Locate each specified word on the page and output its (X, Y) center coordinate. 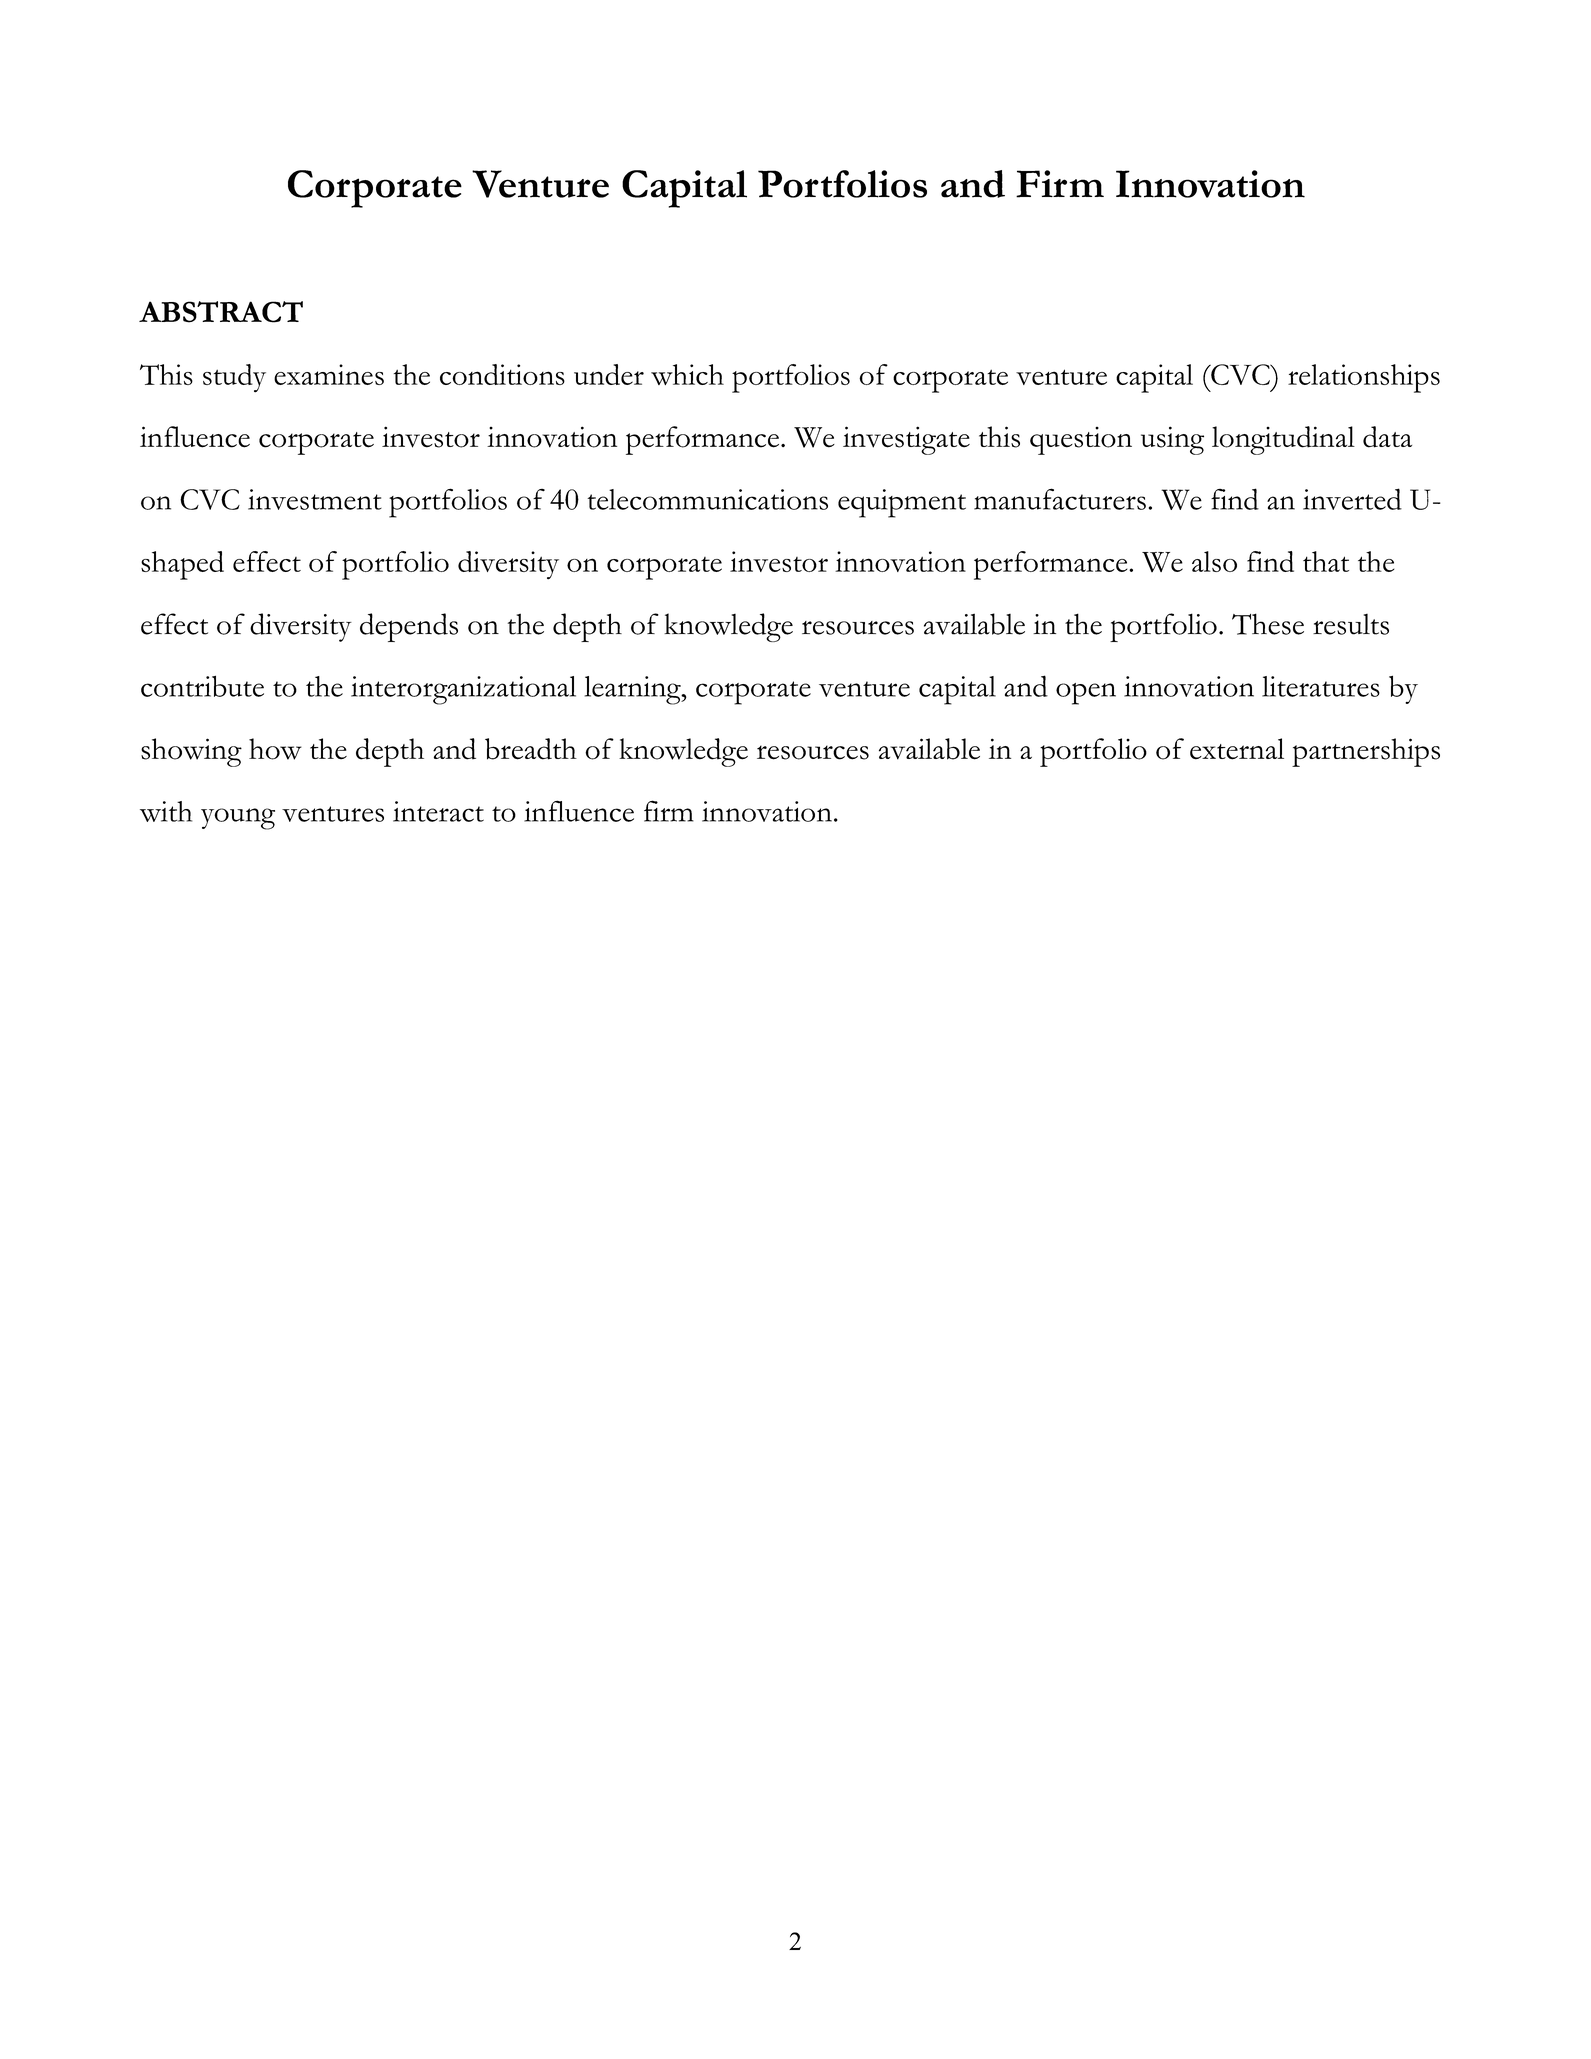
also (1214, 561)
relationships (1364, 378)
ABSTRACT (221, 312)
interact (438, 811)
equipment (902, 503)
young (238, 819)
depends (409, 627)
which (687, 374)
